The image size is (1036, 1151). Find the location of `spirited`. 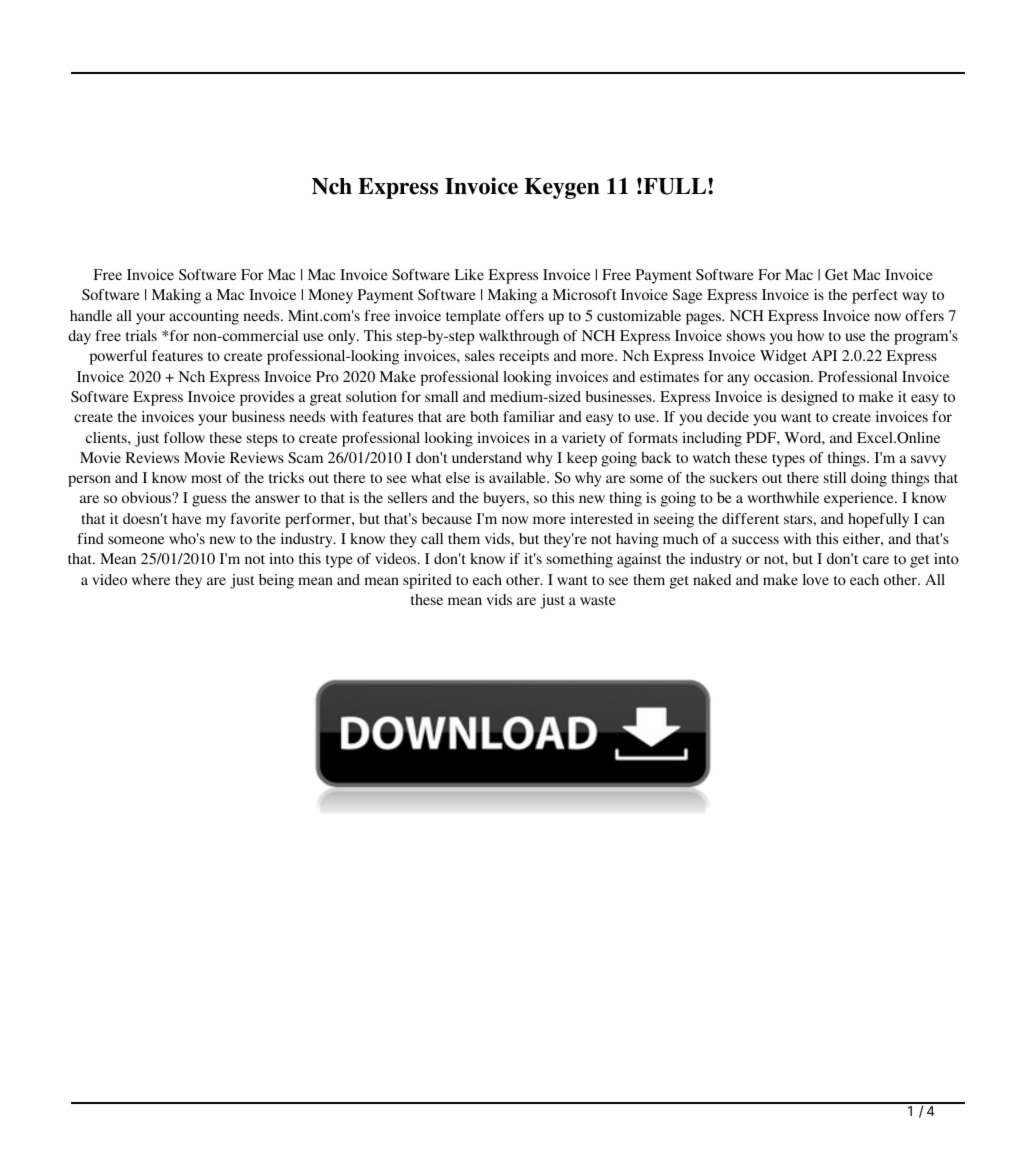

spirited is located at coordinates (427, 581).
